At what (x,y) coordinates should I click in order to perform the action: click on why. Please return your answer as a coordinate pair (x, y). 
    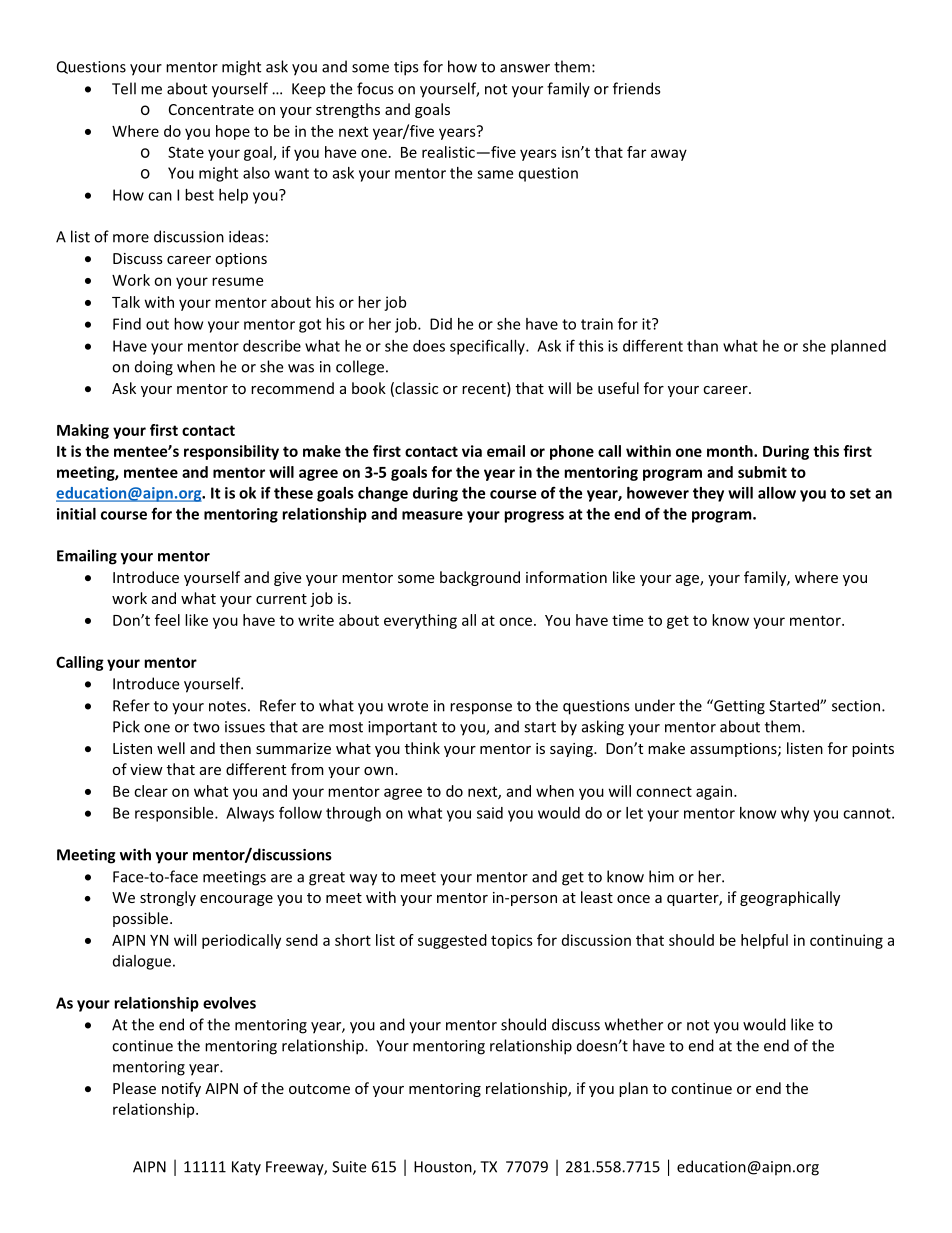
    Looking at the image, I should click on (795, 814).
